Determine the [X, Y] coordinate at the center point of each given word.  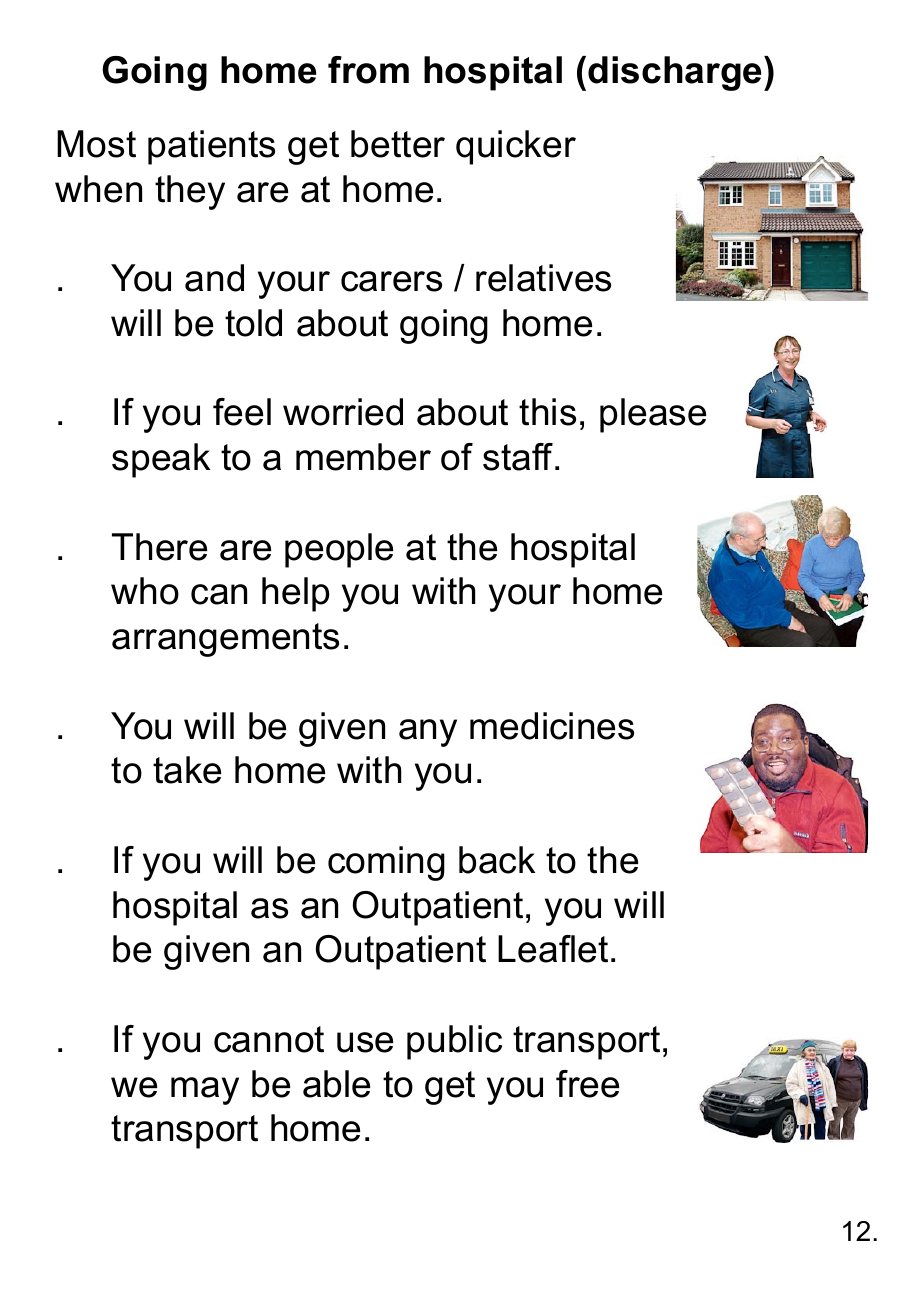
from [368, 70]
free [587, 1084]
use [365, 1042]
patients [211, 147]
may [205, 1091]
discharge [676, 73]
